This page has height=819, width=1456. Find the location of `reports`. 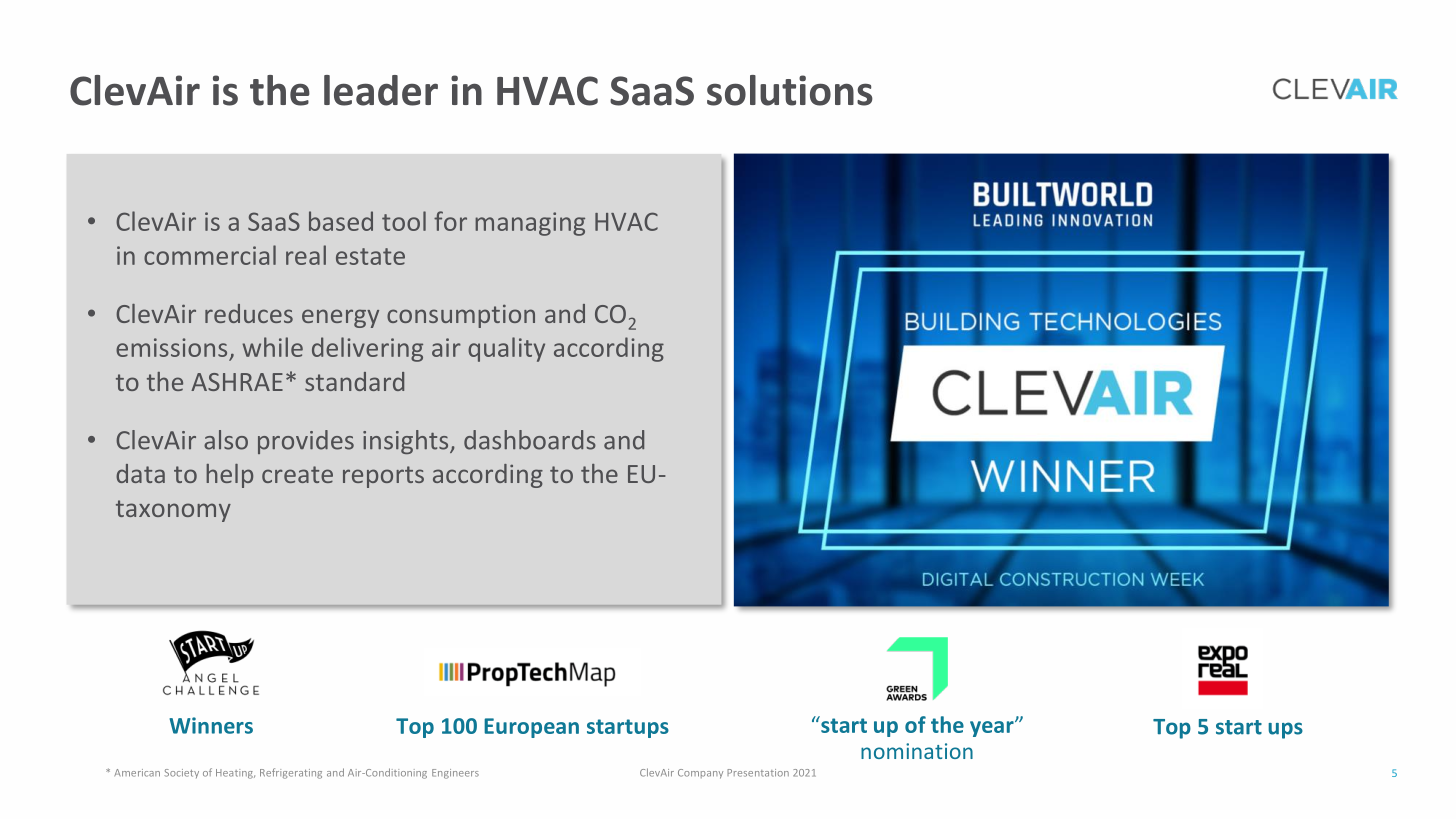

reports is located at coordinates (383, 477).
